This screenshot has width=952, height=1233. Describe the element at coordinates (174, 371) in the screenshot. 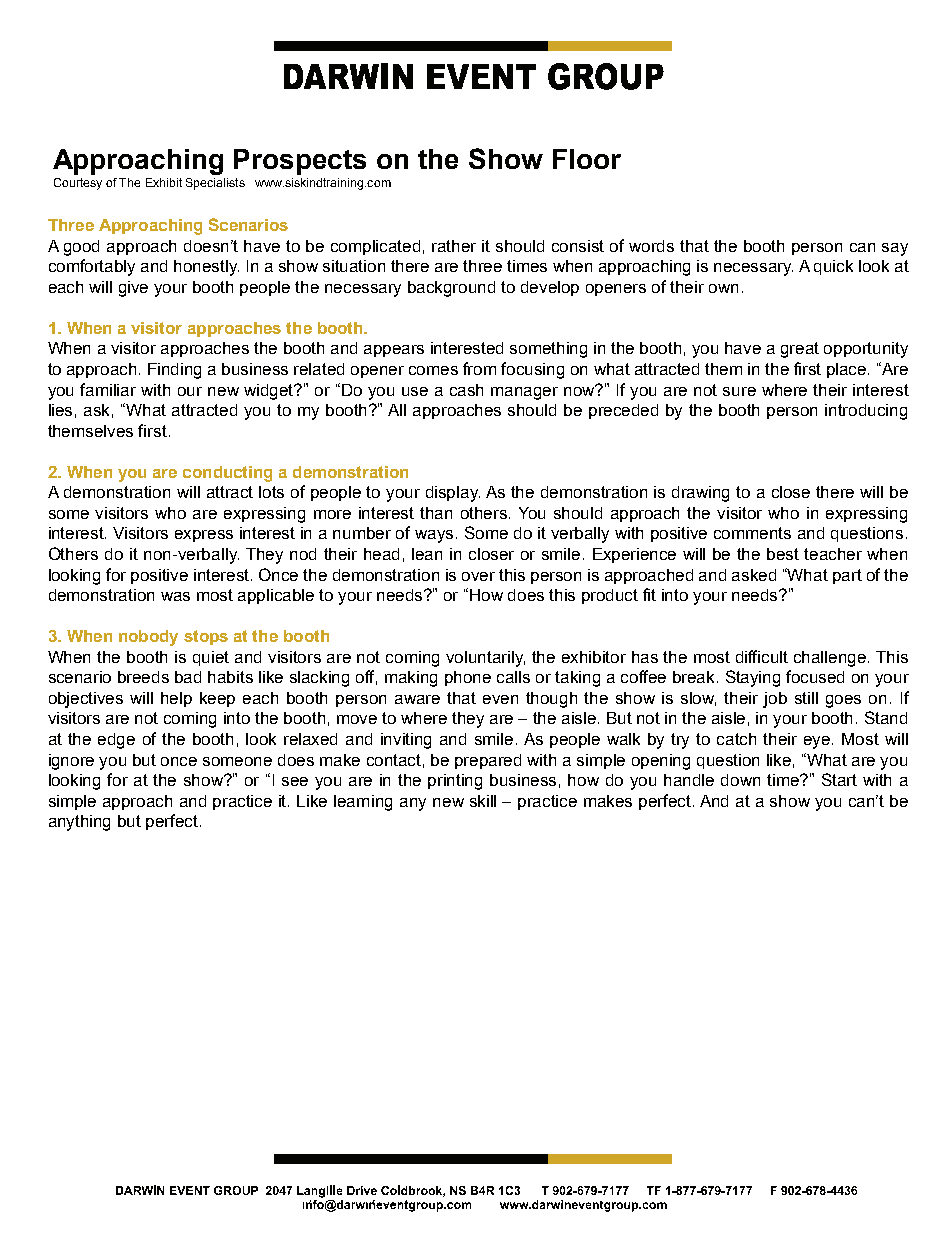

I see `Finding` at that location.
